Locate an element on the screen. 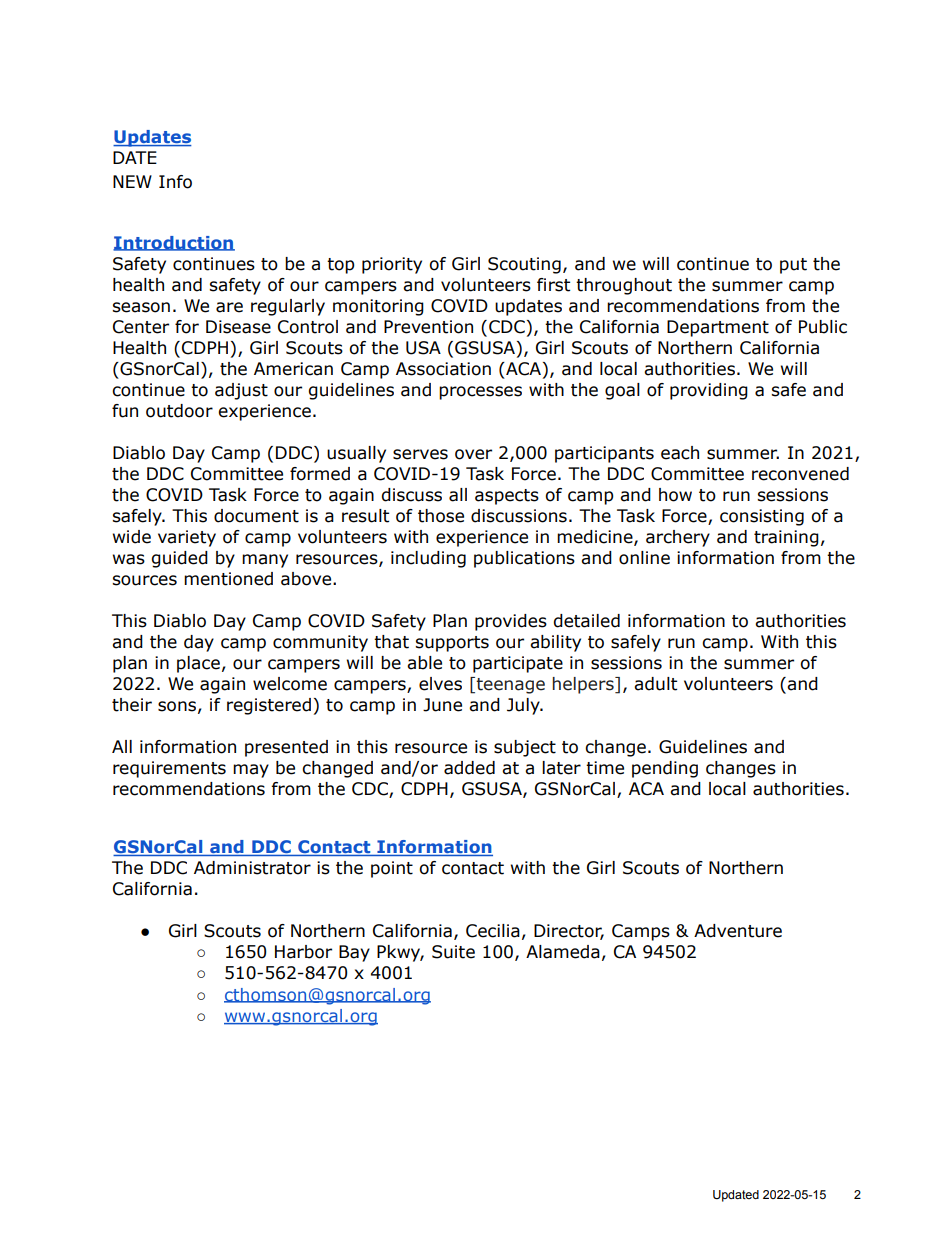 This screenshot has height=1233, width=952. put is located at coordinates (793, 266).
